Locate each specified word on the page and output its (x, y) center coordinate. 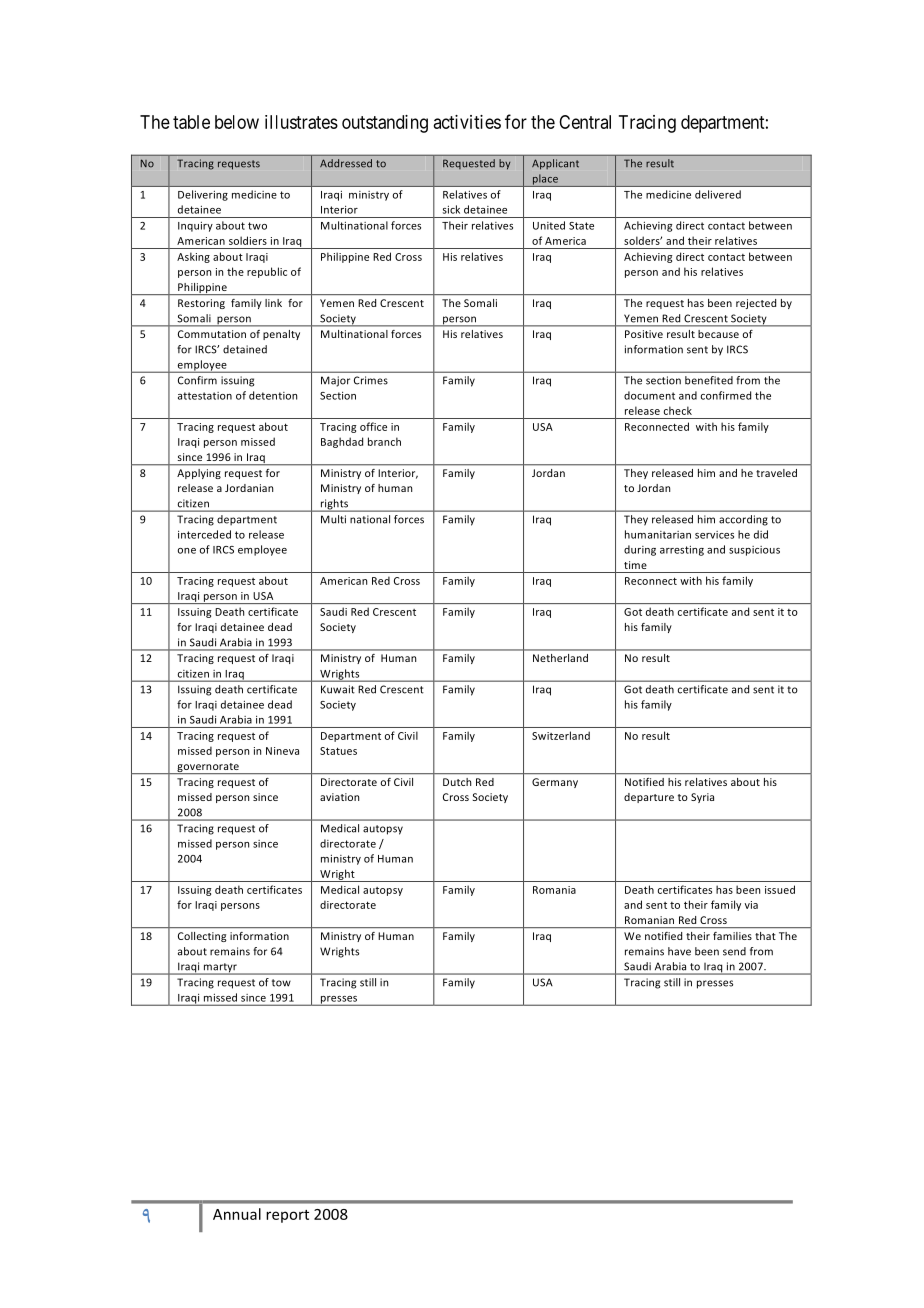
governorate (208, 768)
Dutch (457, 782)
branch (384, 441)
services (714, 535)
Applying (199, 474)
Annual (237, 1214)
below (237, 122)
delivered (718, 194)
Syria (702, 798)
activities (467, 122)
